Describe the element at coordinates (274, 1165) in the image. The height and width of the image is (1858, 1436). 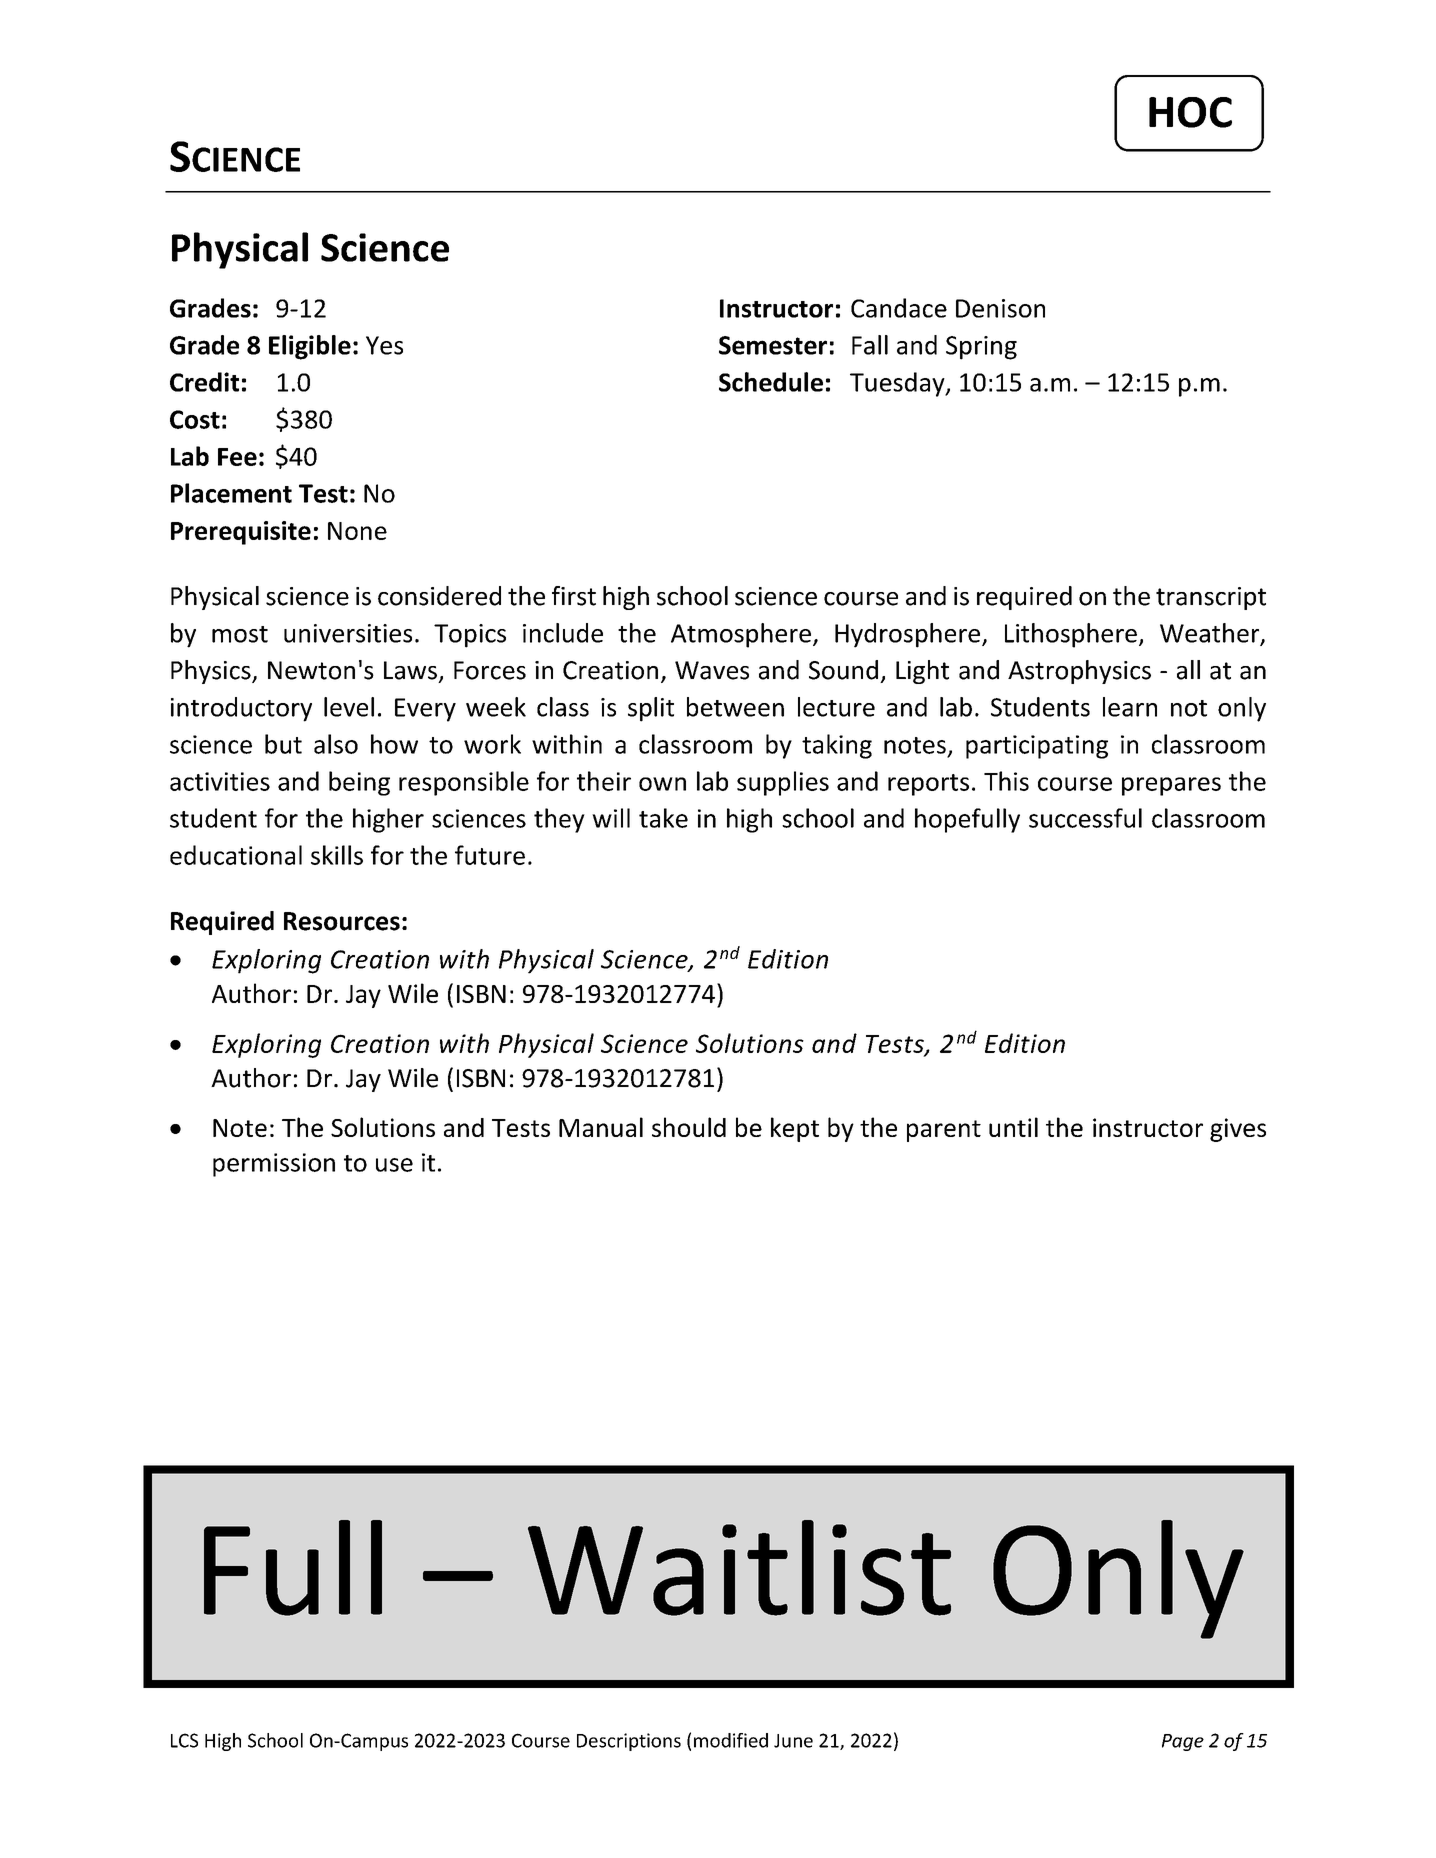
I see `permission` at that location.
